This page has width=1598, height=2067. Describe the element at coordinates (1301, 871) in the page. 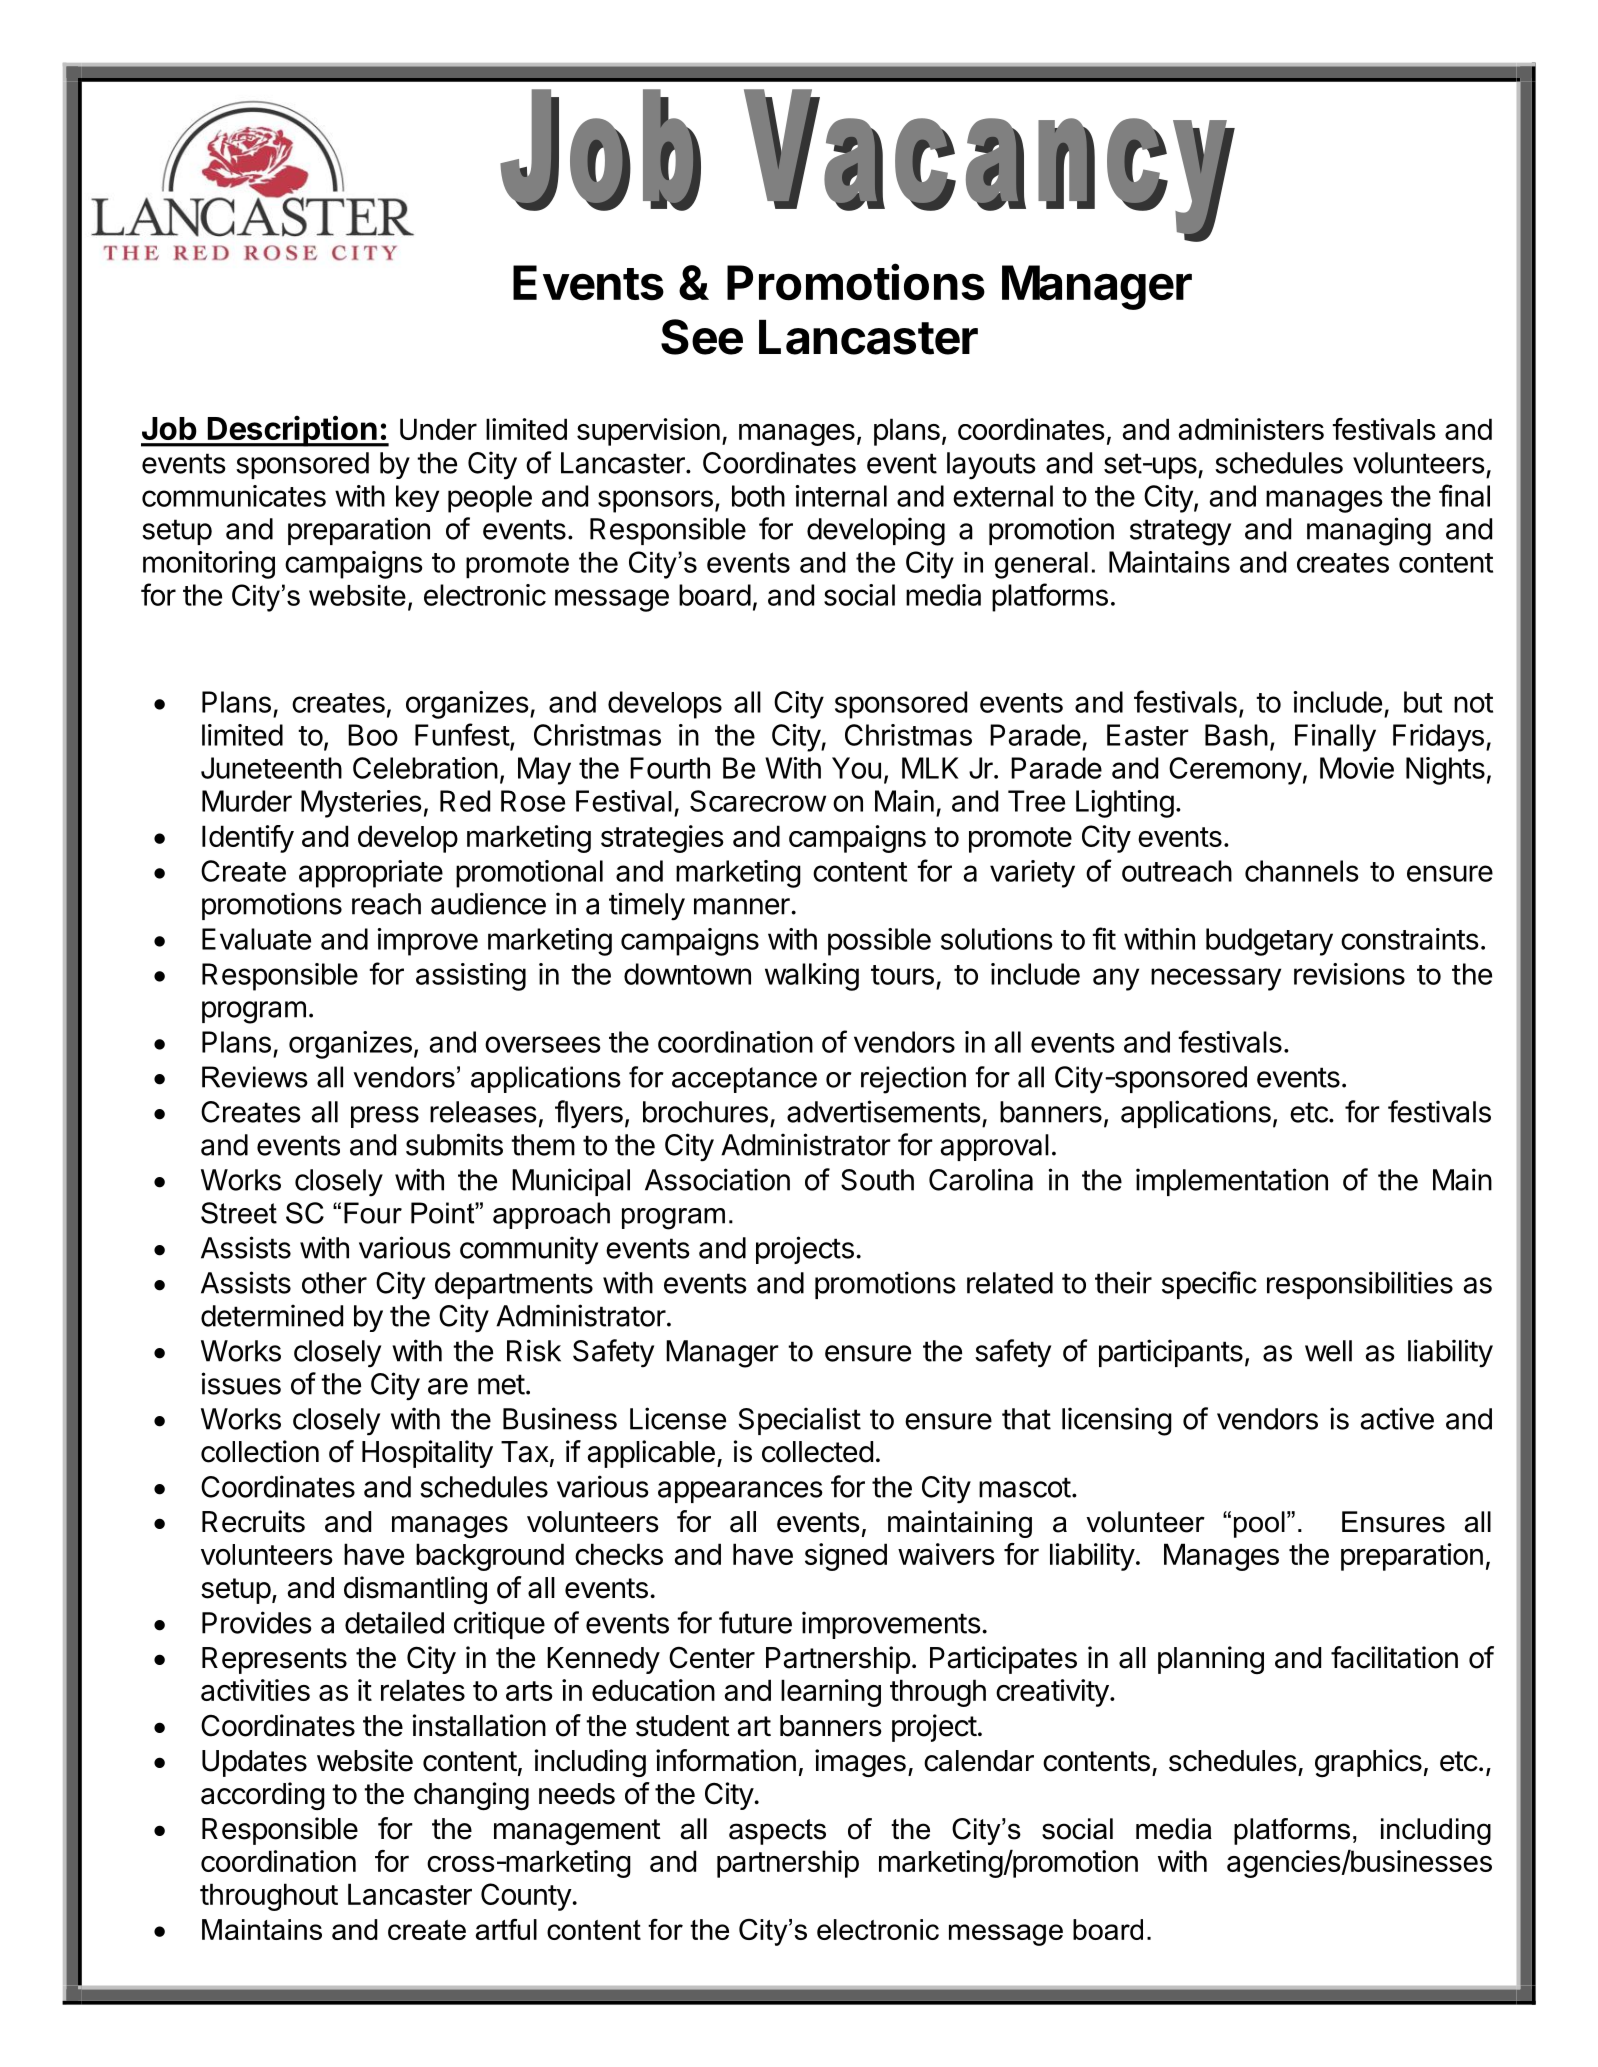

I see `channels` at that location.
